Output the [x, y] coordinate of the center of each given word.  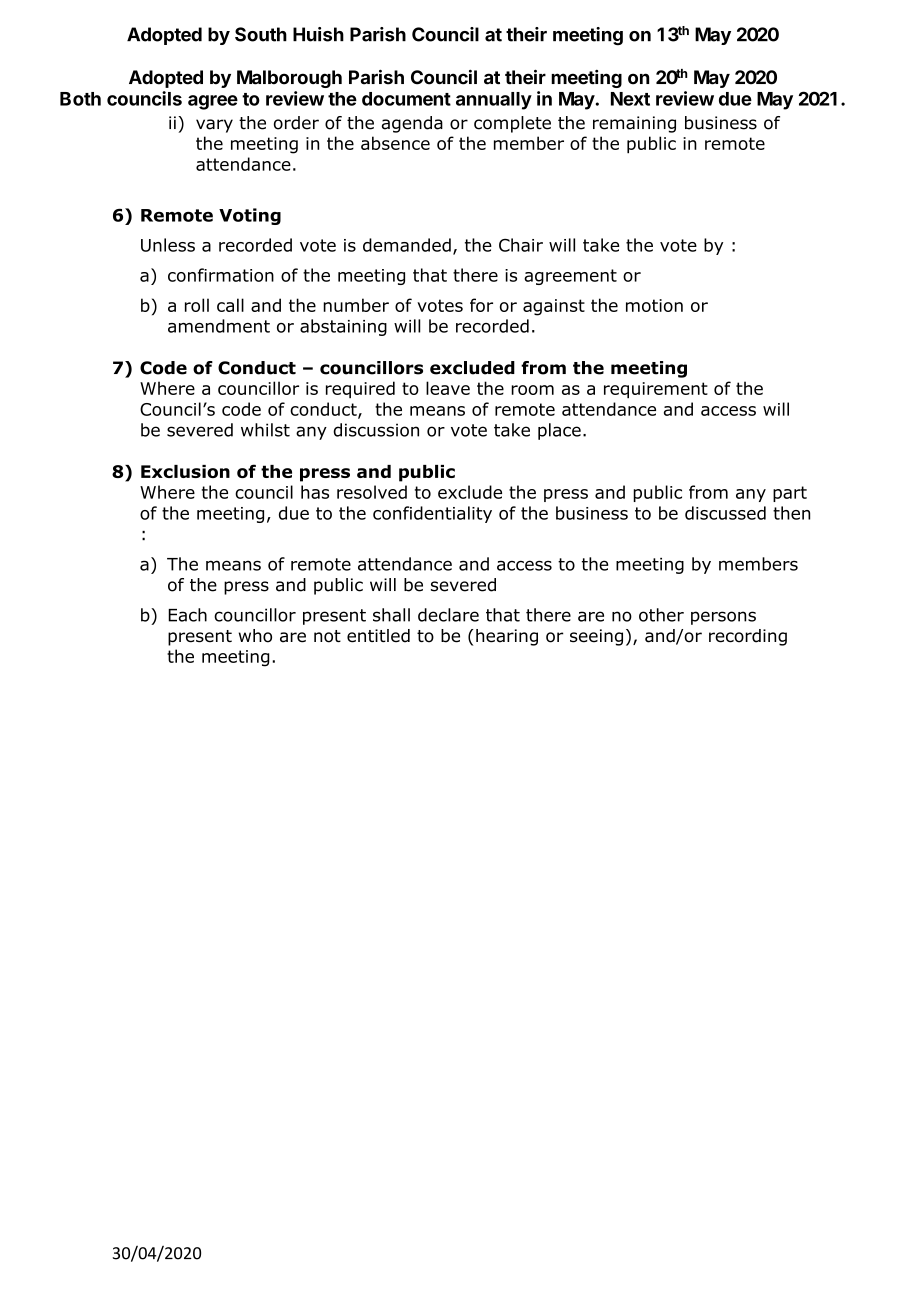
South [261, 34]
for [481, 305]
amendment [219, 326]
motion [654, 305]
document [406, 99]
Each [187, 615]
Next [630, 99]
